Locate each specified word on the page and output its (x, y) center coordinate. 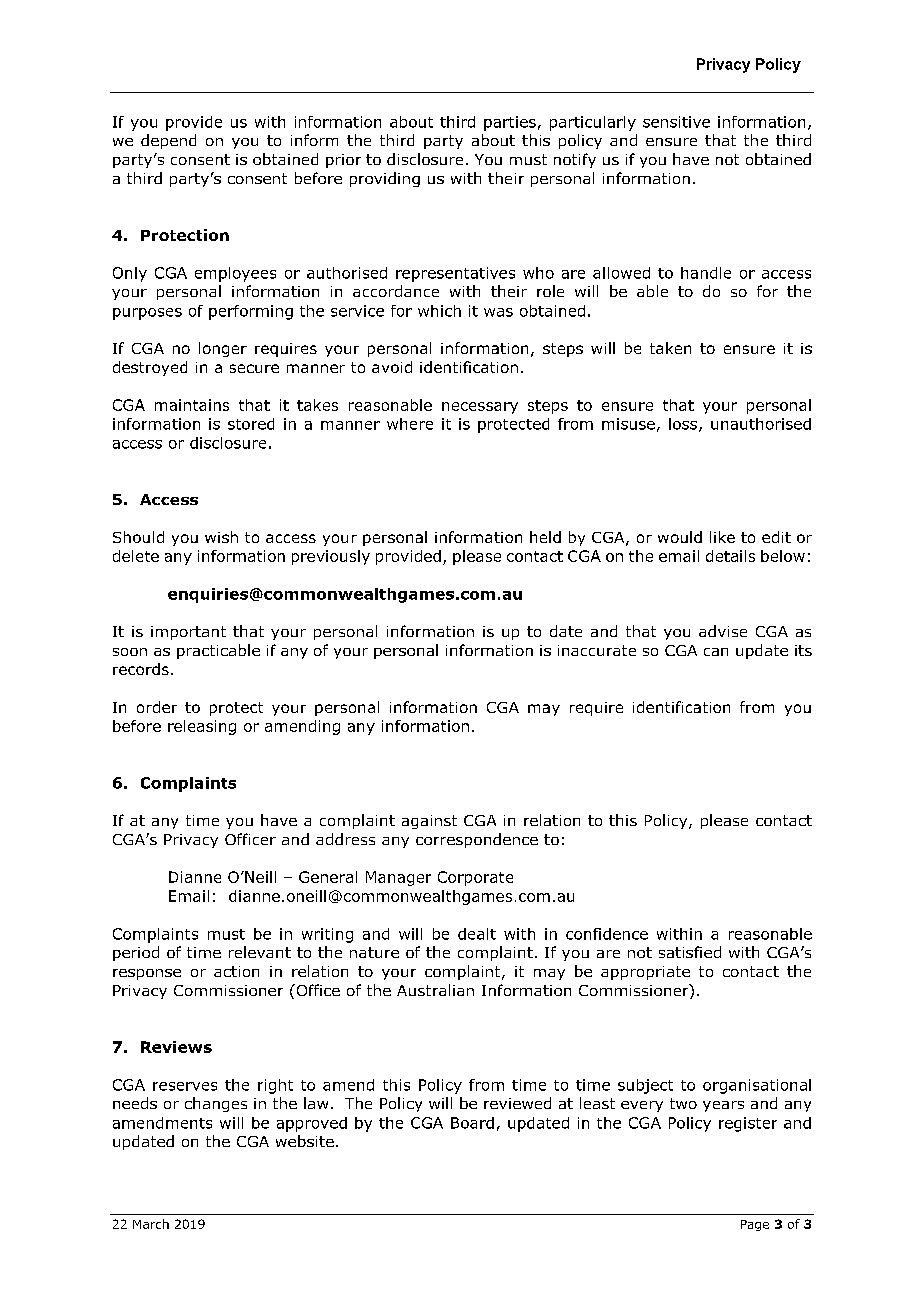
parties (510, 123)
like (722, 537)
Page (755, 1225)
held (545, 537)
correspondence (477, 840)
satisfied (690, 952)
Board (472, 1123)
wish (221, 537)
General (328, 877)
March (151, 1224)
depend (168, 141)
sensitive (676, 122)
